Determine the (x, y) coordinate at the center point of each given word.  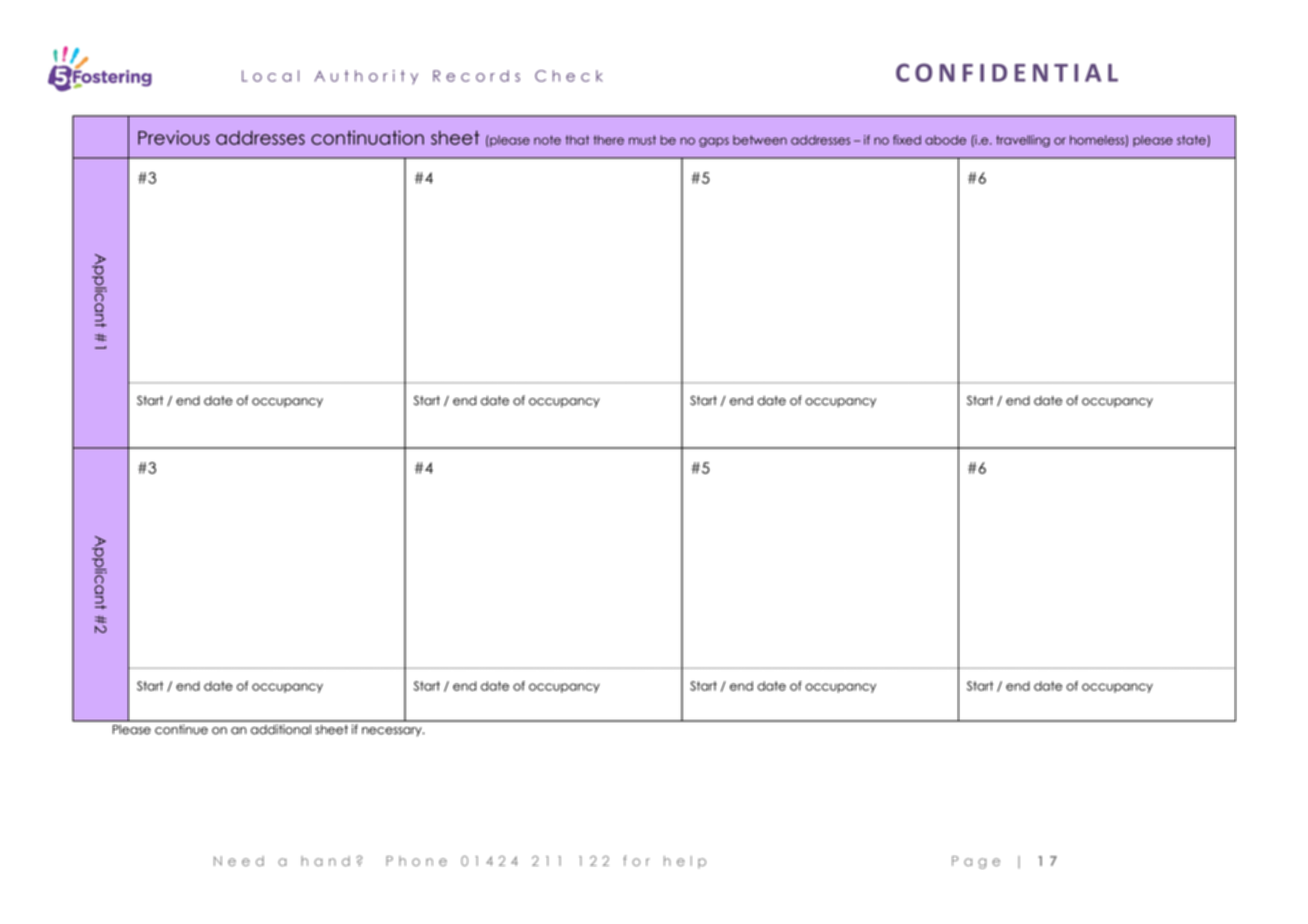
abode (945, 140)
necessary (393, 732)
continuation (367, 137)
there (608, 140)
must (642, 140)
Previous (174, 137)
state (1192, 141)
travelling (1023, 141)
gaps (714, 142)
